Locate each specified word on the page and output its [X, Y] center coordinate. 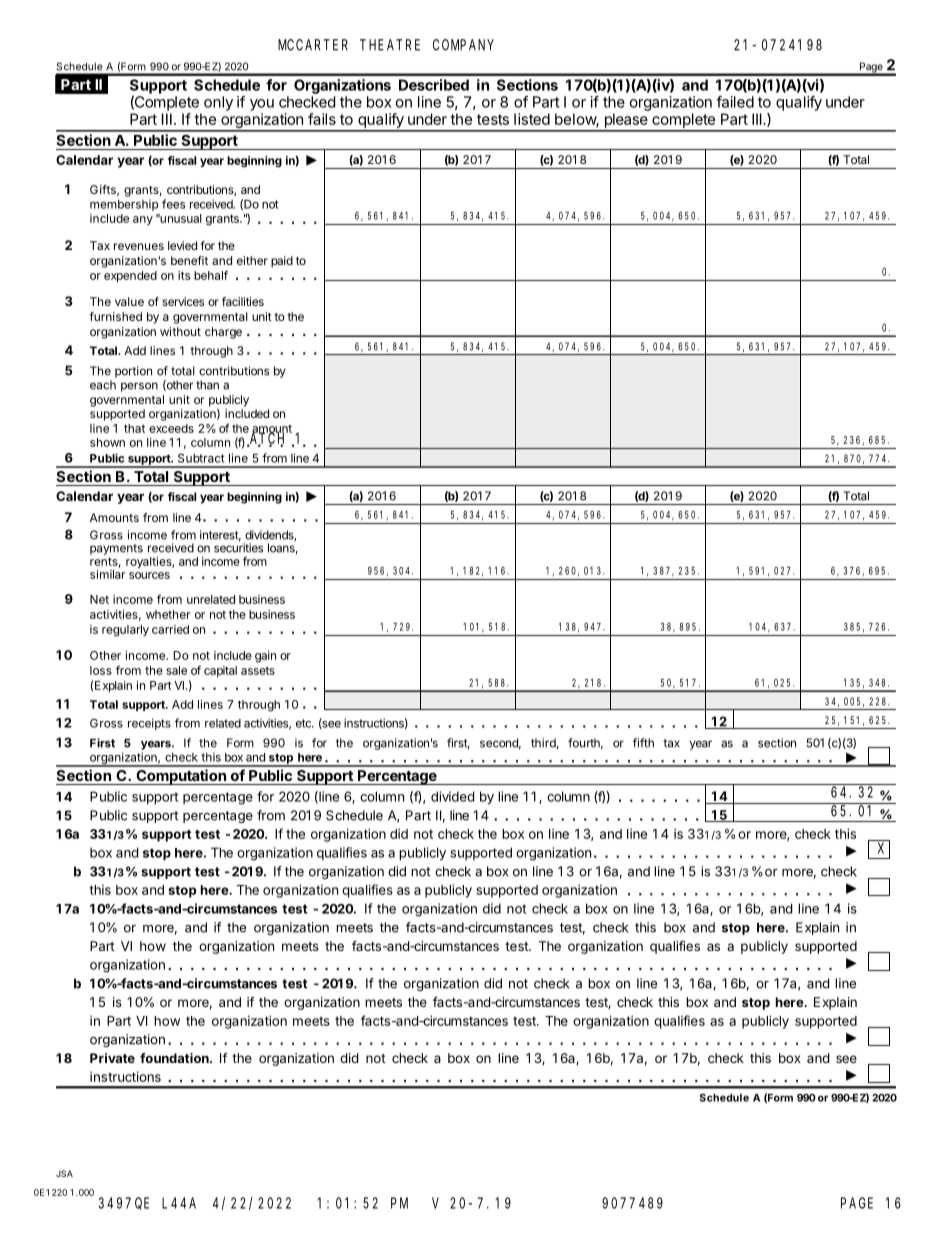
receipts [149, 724]
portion [133, 372]
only [218, 103]
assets [258, 670]
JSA [64, 1173]
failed [735, 102]
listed [532, 119]
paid [282, 262]
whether [168, 614]
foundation [175, 1058]
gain [265, 657]
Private [112, 1058]
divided [452, 796]
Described [434, 85]
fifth [643, 743]
